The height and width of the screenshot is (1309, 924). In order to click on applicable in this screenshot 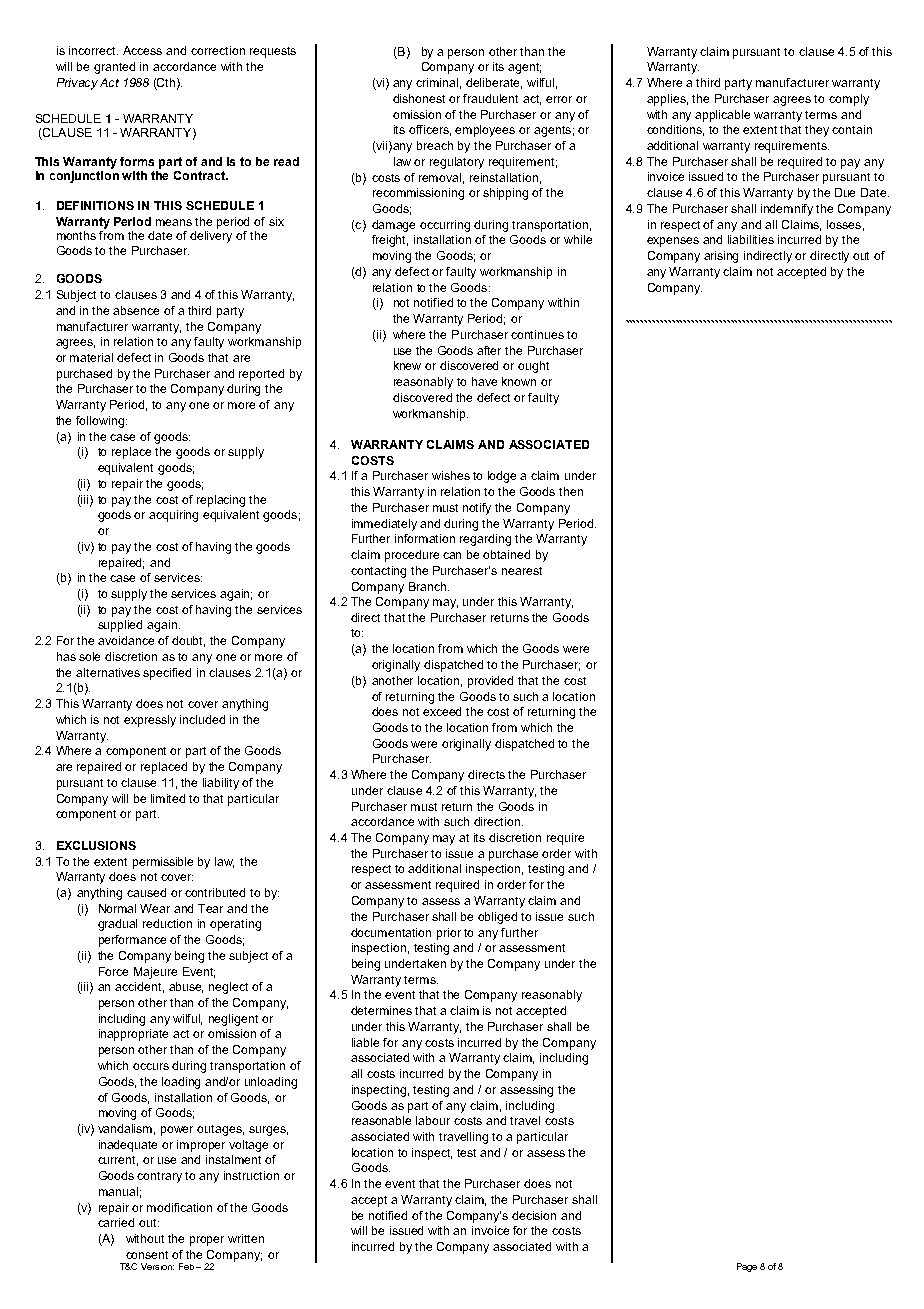, I will do `click(722, 116)`.
